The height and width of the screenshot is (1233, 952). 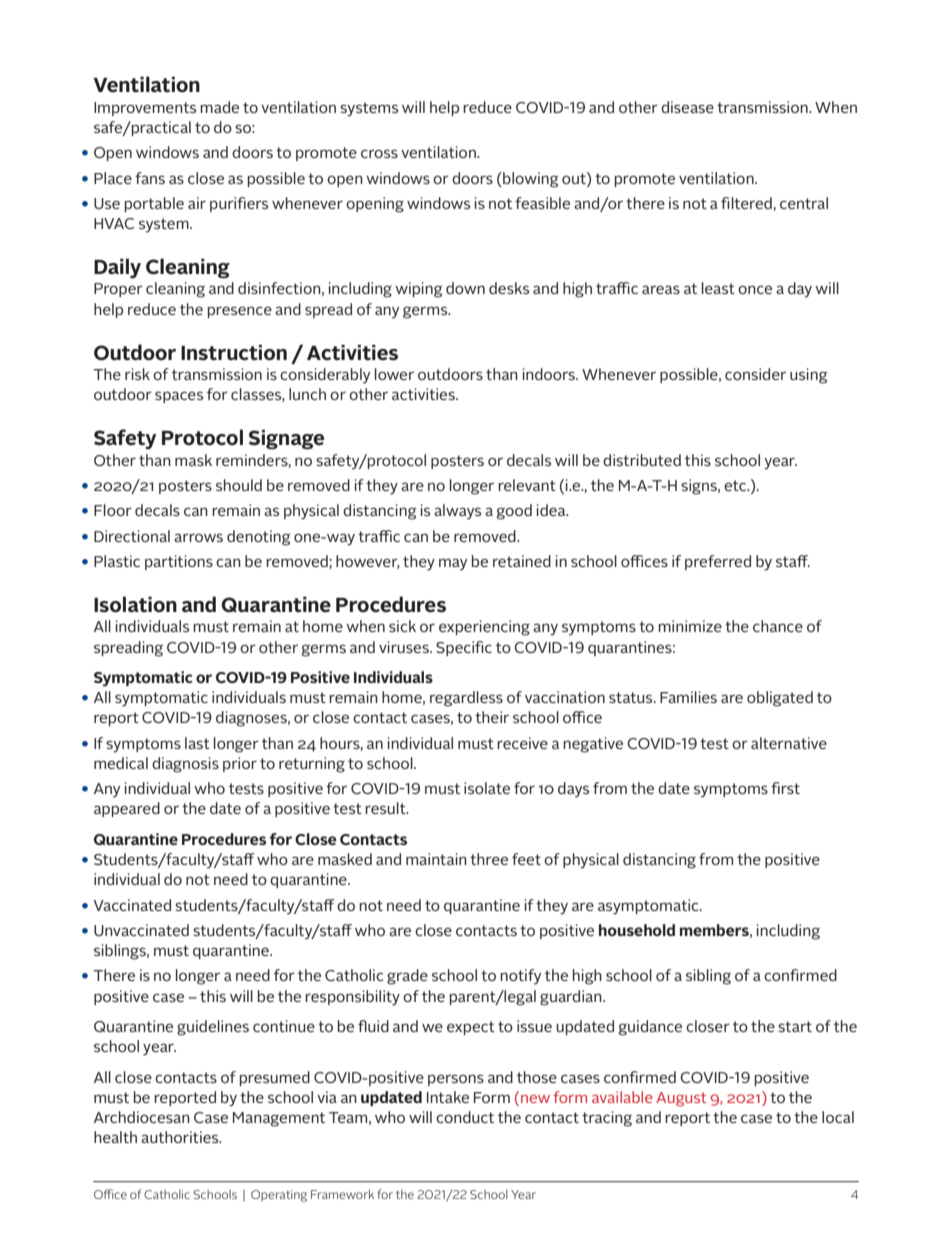 What do you see at coordinates (219, 107) in the screenshot?
I see `made` at bounding box center [219, 107].
